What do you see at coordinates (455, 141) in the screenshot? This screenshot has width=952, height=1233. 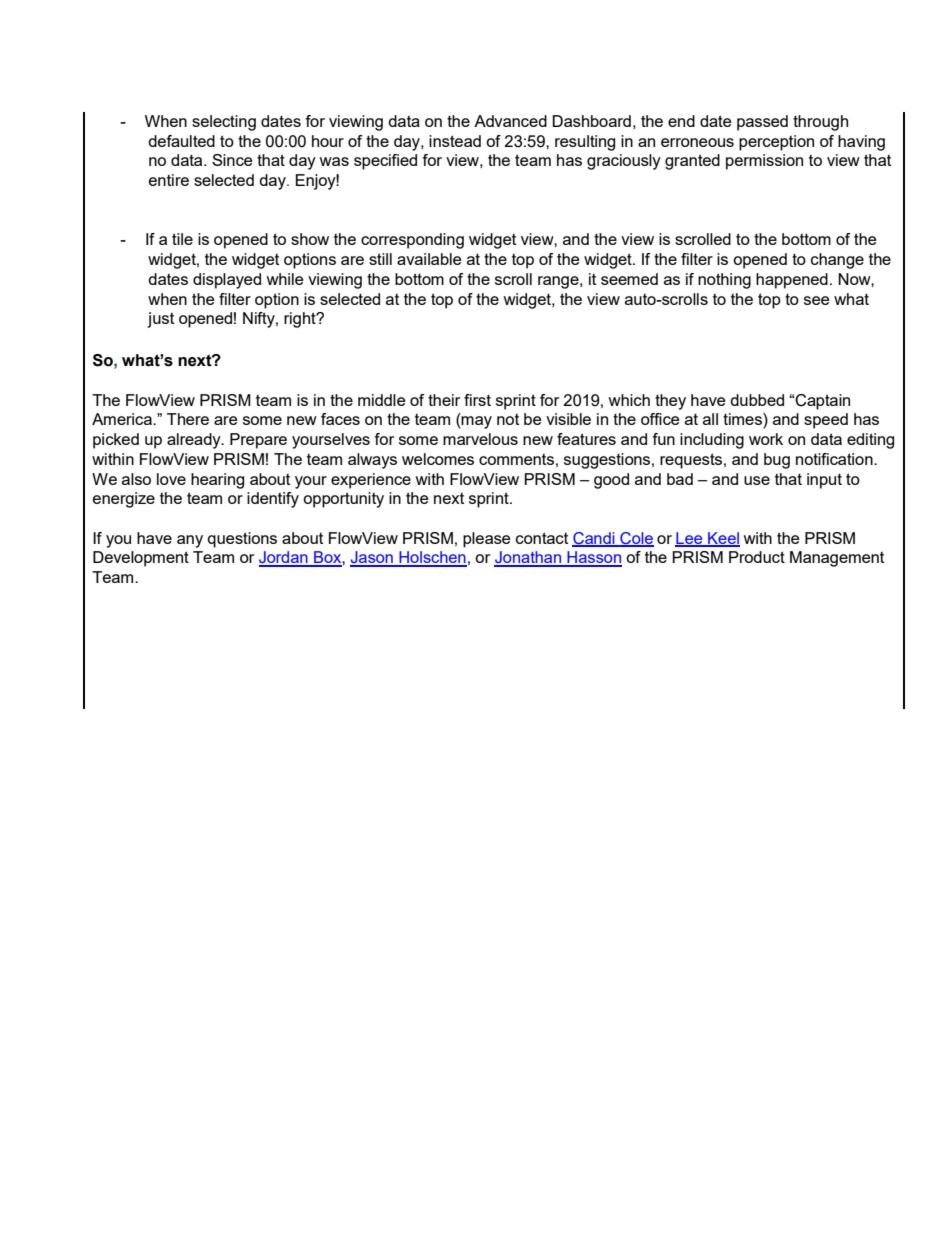 I see `instead` at bounding box center [455, 141].
